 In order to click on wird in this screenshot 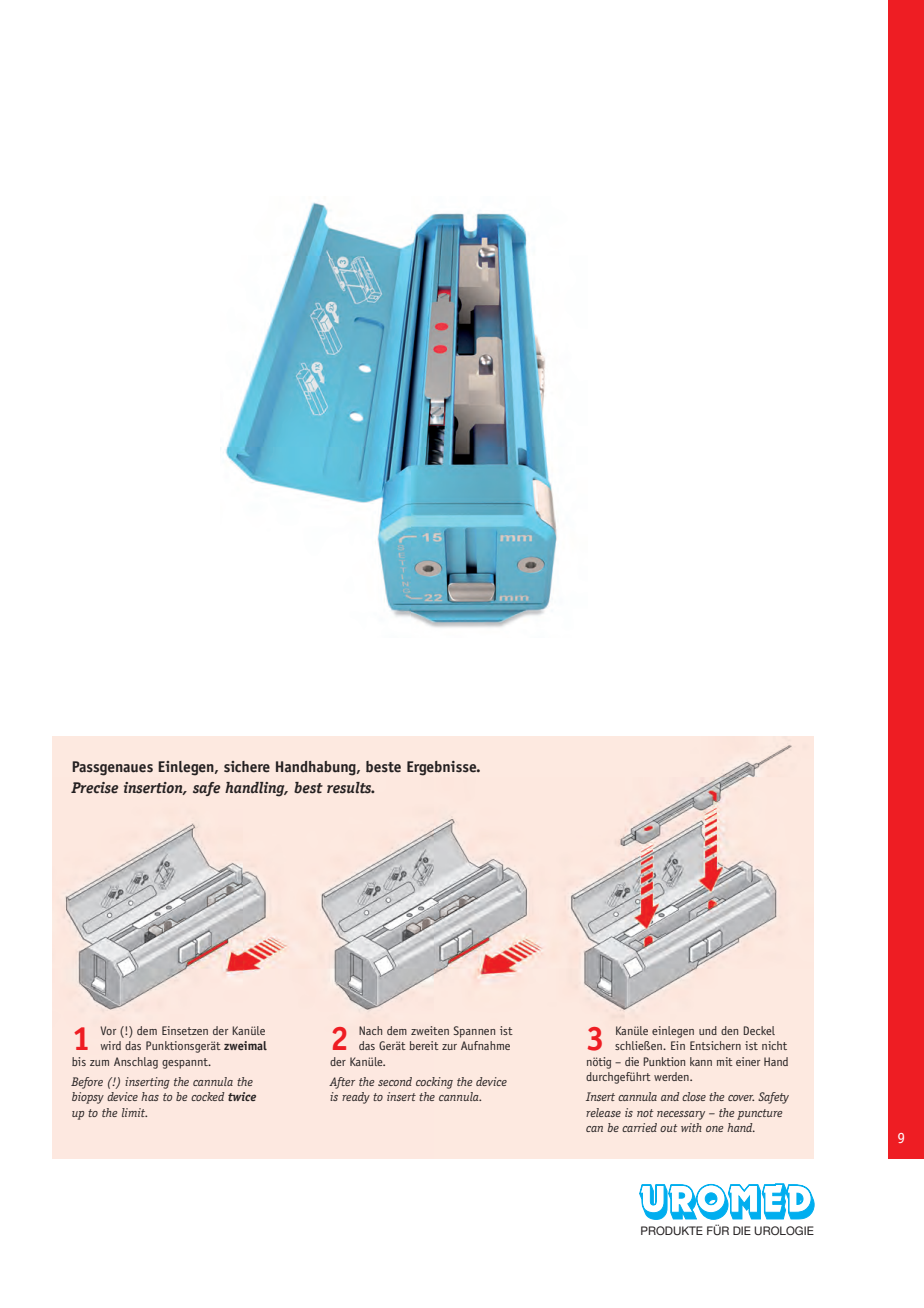, I will do `click(111, 1045)`.
